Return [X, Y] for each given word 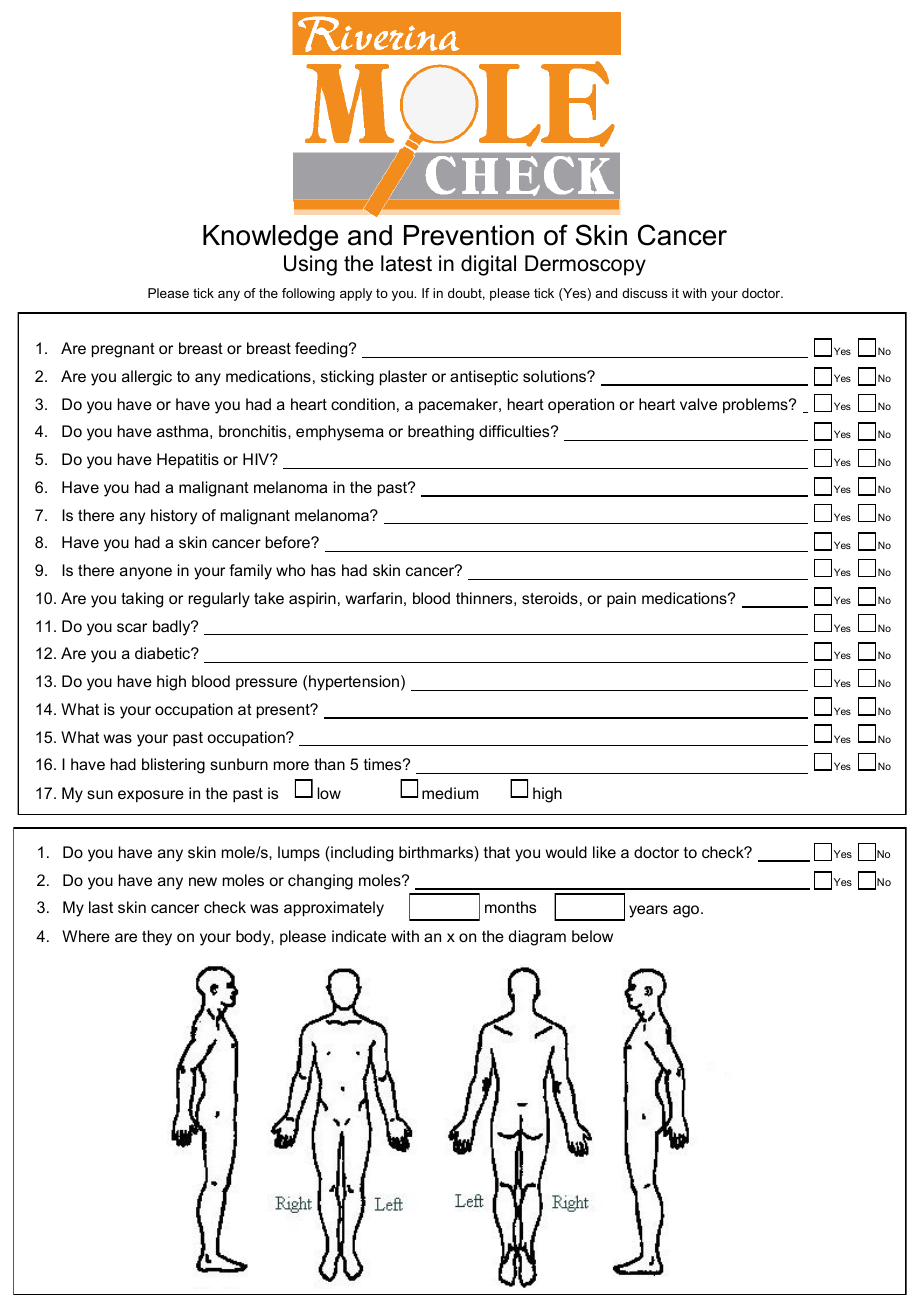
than [329, 764]
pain [621, 600]
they [157, 938]
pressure [266, 684]
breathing [441, 433]
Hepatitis [188, 461]
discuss [645, 293]
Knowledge [270, 238]
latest [406, 263]
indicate [359, 936]
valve [698, 404]
